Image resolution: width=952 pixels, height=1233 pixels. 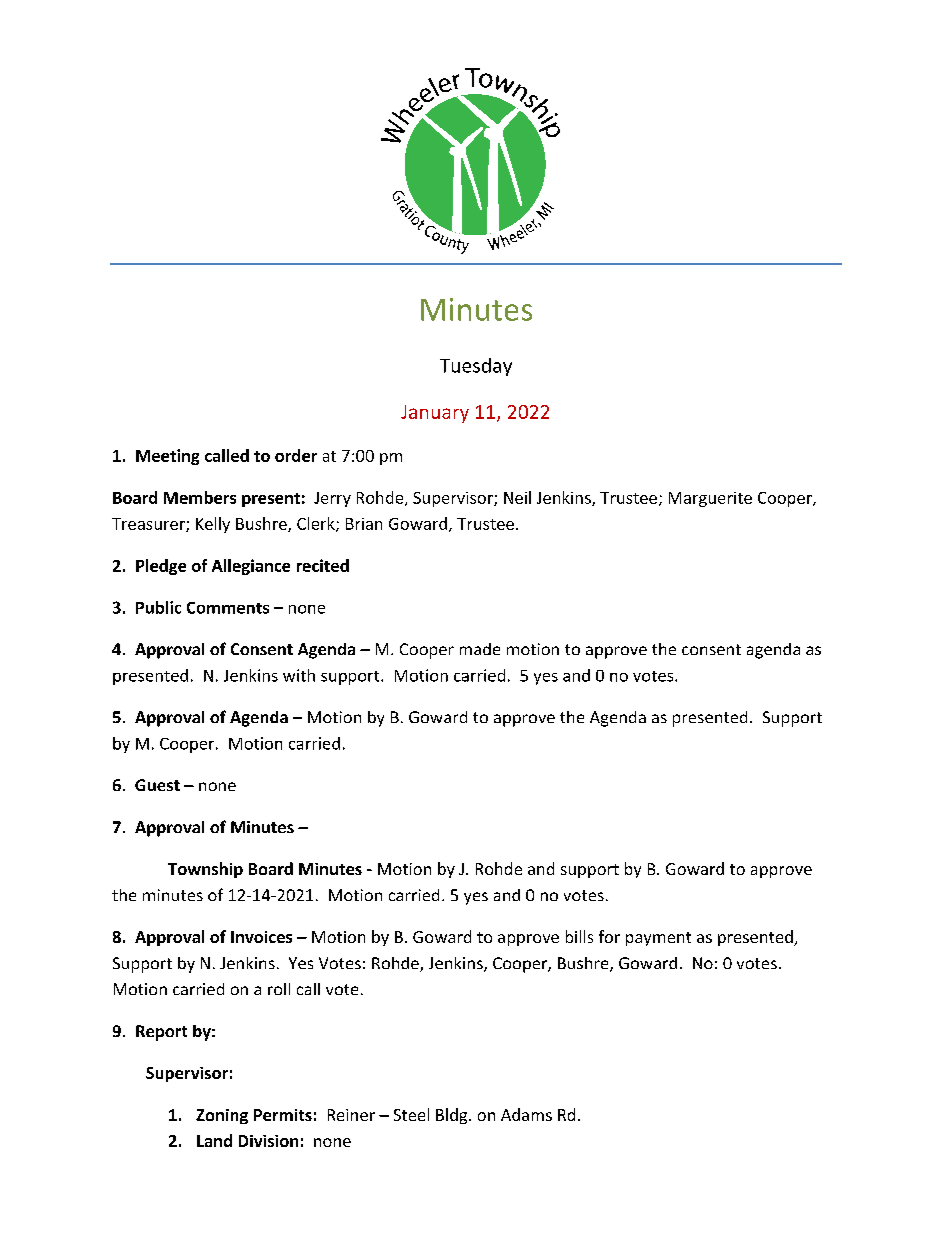 I want to click on Zoning, so click(x=222, y=1116).
